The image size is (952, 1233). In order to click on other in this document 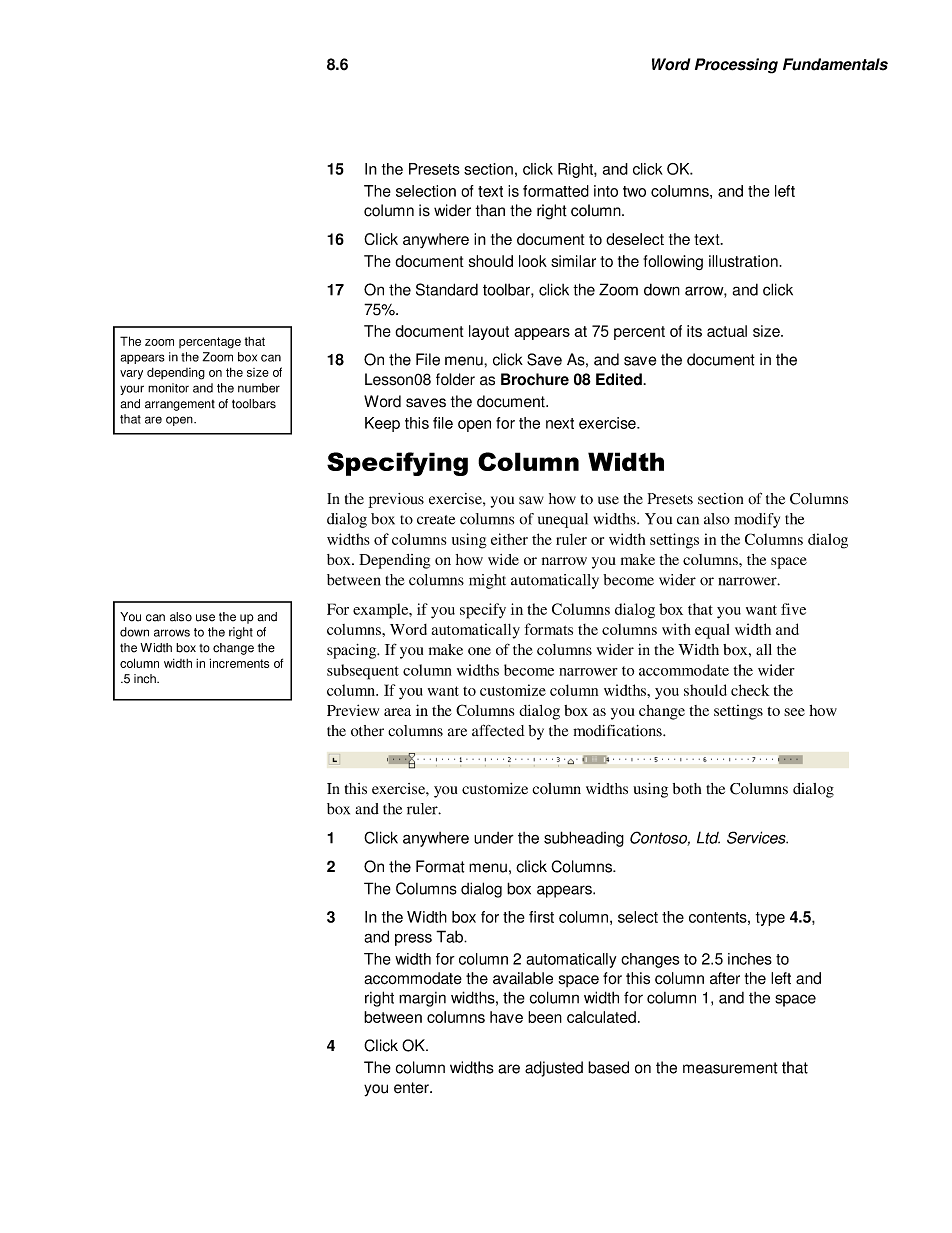, I will do `click(367, 731)`.
